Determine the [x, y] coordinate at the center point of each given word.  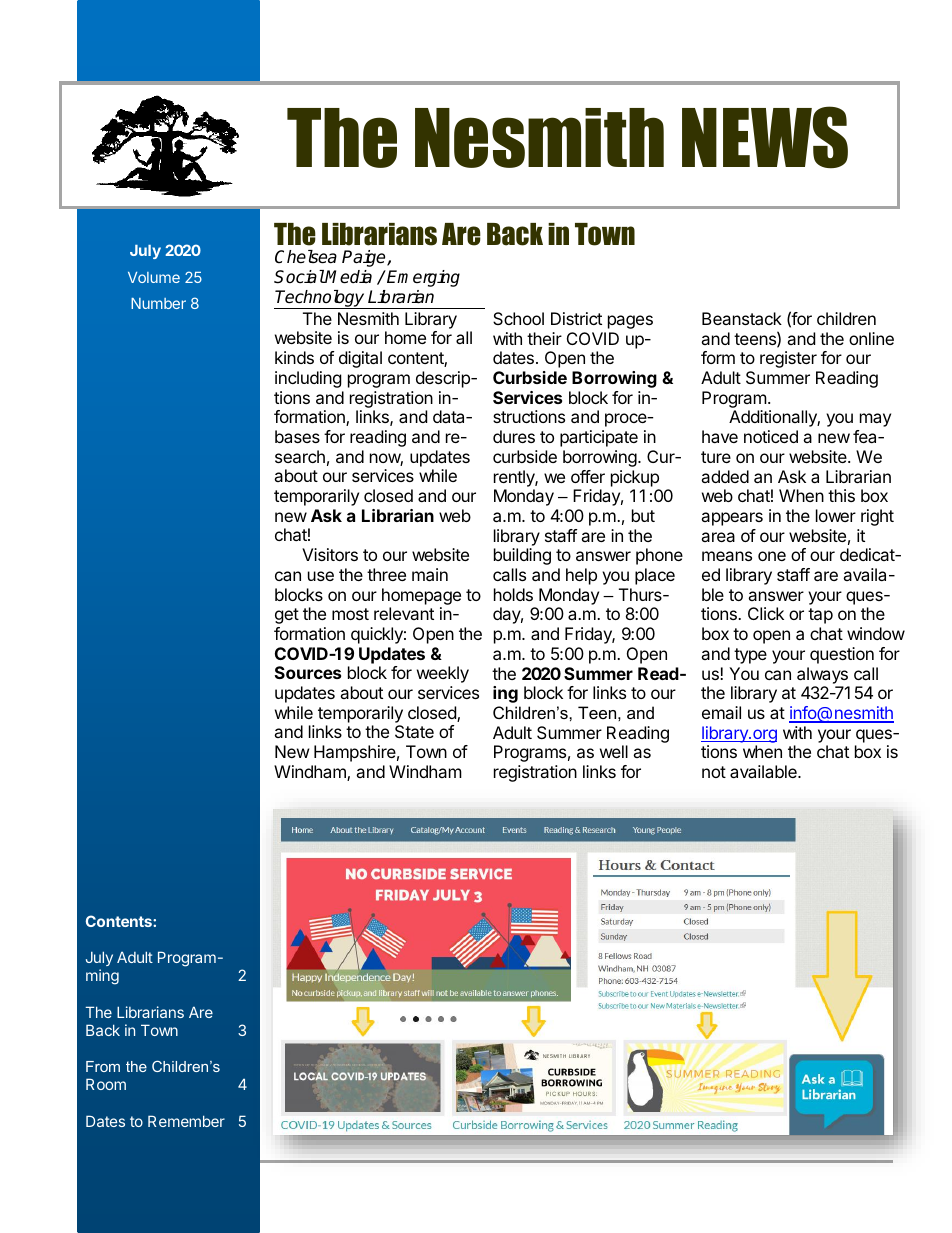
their [544, 338]
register [788, 359]
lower [836, 515]
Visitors [330, 554]
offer [588, 476]
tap [820, 616]
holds [513, 594]
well [614, 751]
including [308, 379]
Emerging [423, 278]
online [871, 338]
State [414, 731]
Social [299, 277]
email [721, 712]
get [287, 616]
